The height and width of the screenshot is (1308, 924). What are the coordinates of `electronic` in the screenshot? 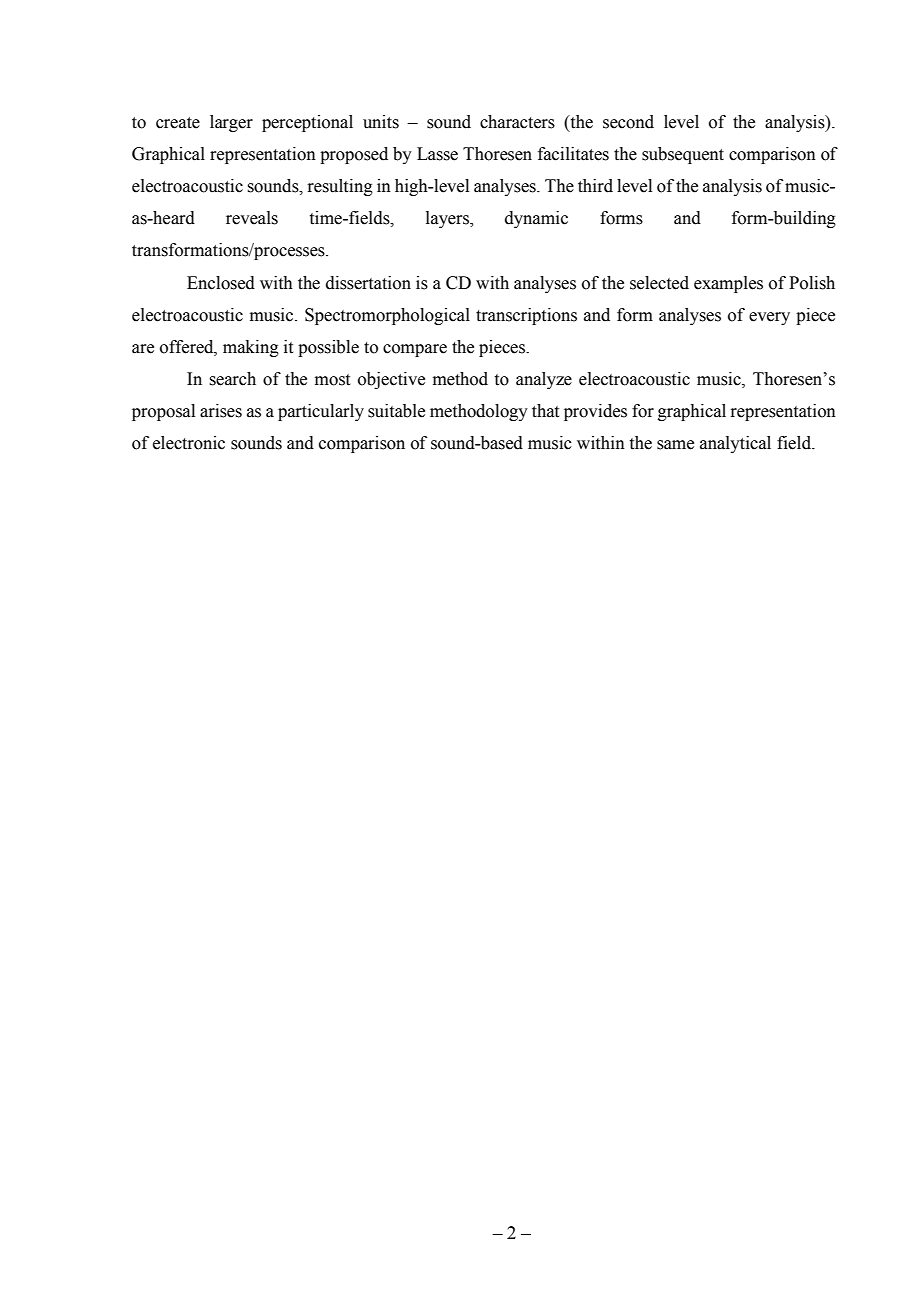 It's located at (189, 443).
